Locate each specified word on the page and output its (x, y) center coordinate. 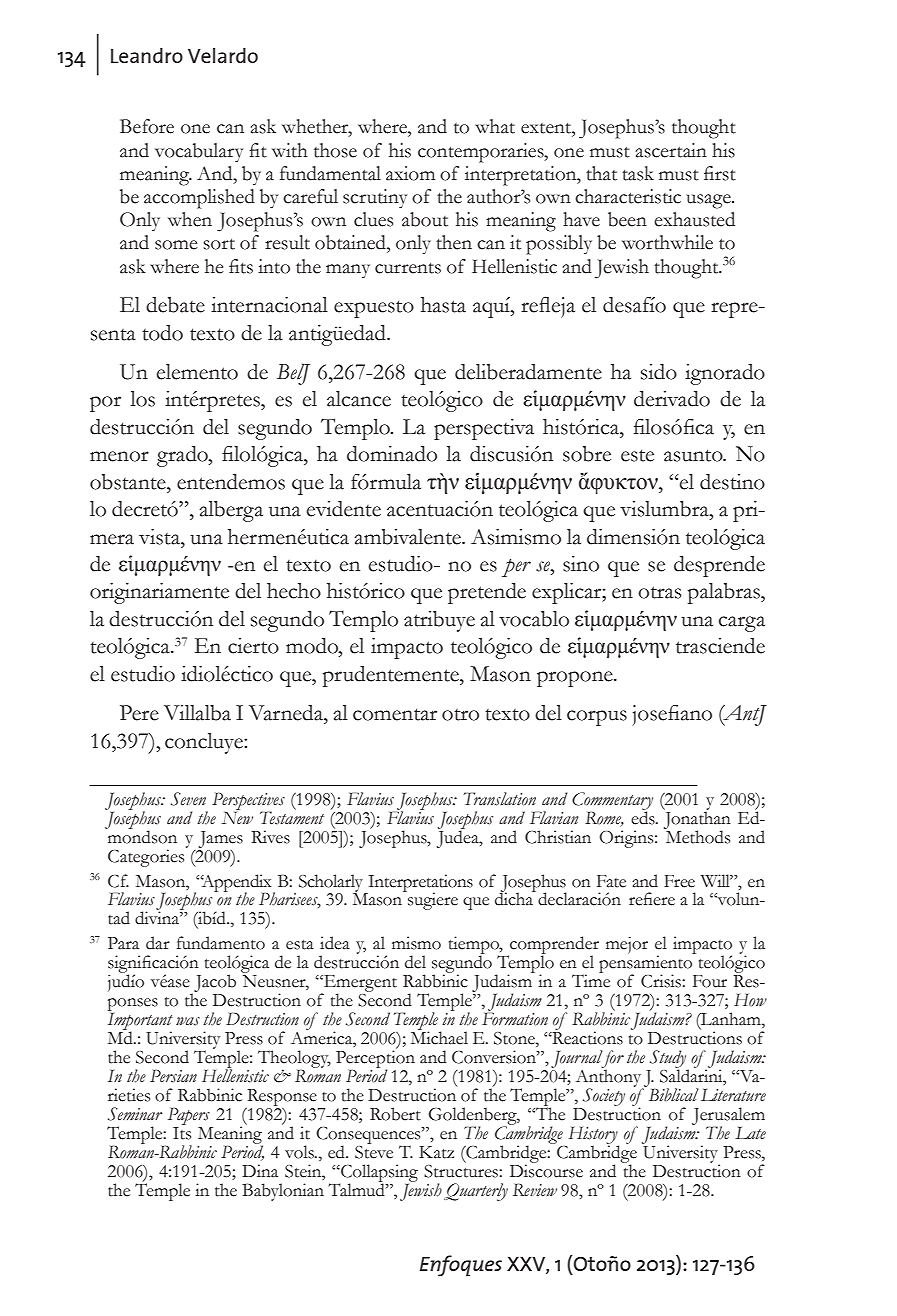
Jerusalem (728, 1117)
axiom (410, 173)
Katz (436, 1152)
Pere (139, 713)
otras (660, 592)
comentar (395, 714)
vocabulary (199, 153)
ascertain (671, 150)
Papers (190, 1118)
